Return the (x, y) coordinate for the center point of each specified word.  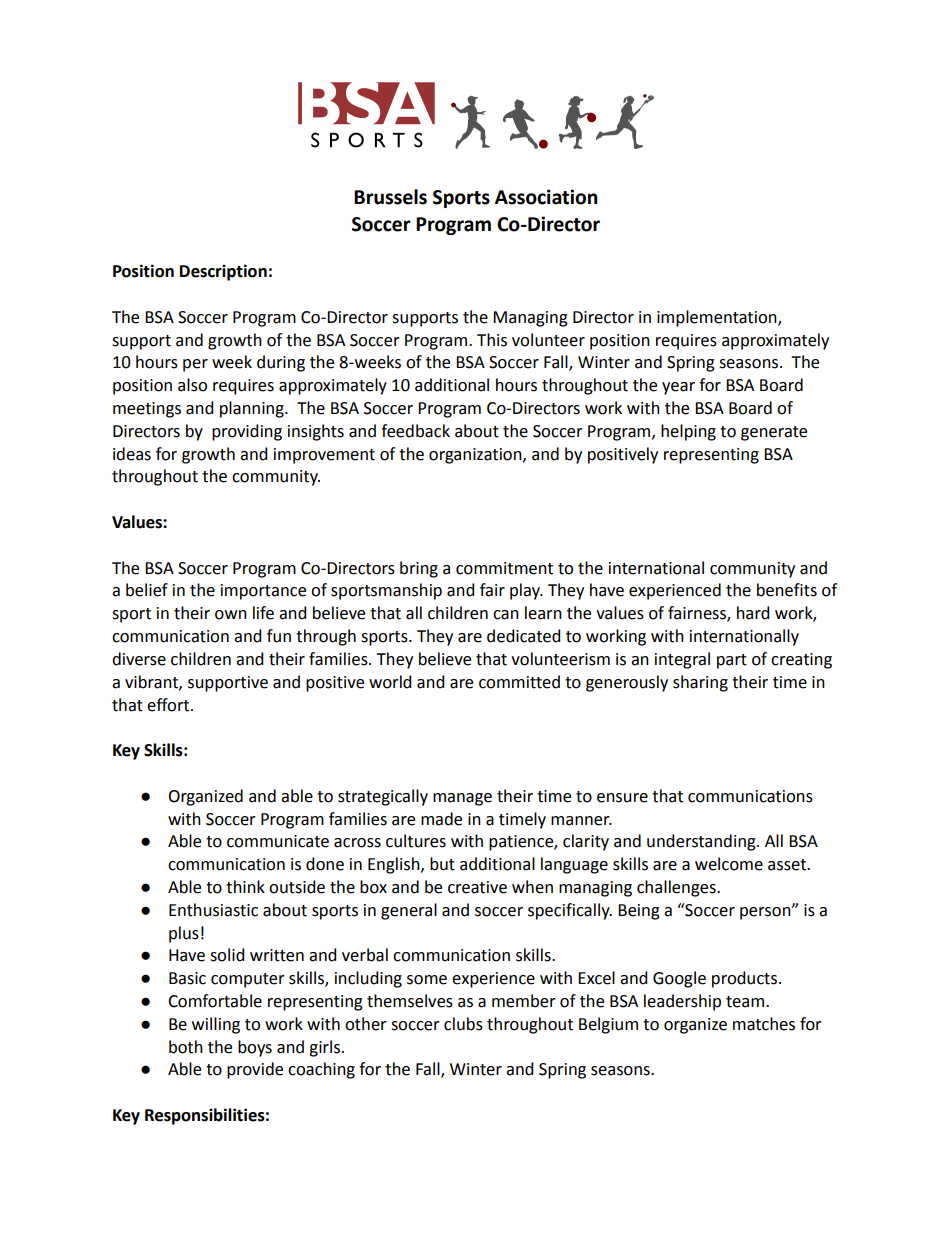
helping (688, 432)
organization (476, 456)
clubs (463, 1024)
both (186, 1047)
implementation (718, 318)
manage (462, 799)
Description (223, 272)
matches (764, 1024)
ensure (622, 798)
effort (169, 705)
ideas (132, 454)
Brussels (390, 197)
